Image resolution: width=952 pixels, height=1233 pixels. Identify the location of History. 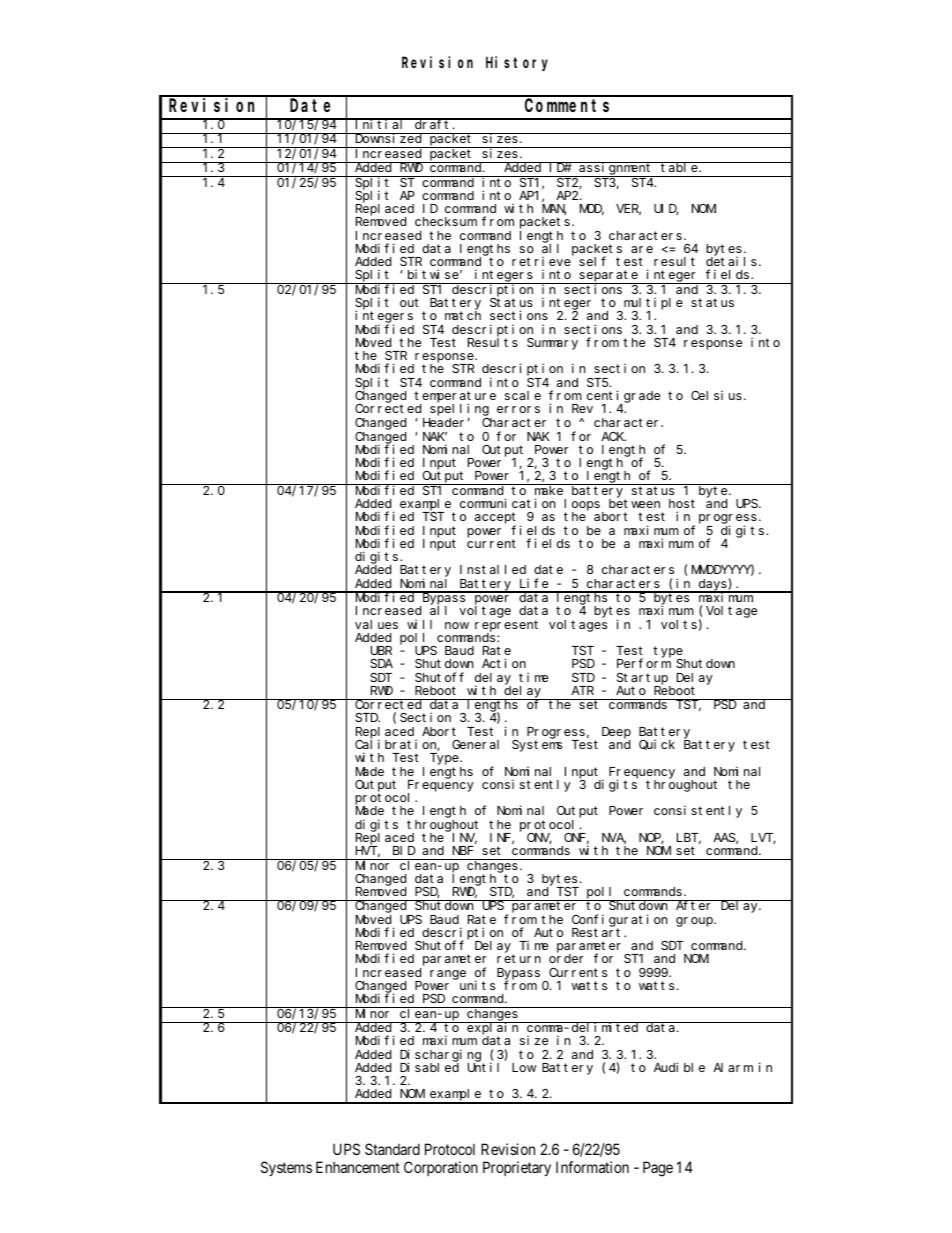
(517, 63).
